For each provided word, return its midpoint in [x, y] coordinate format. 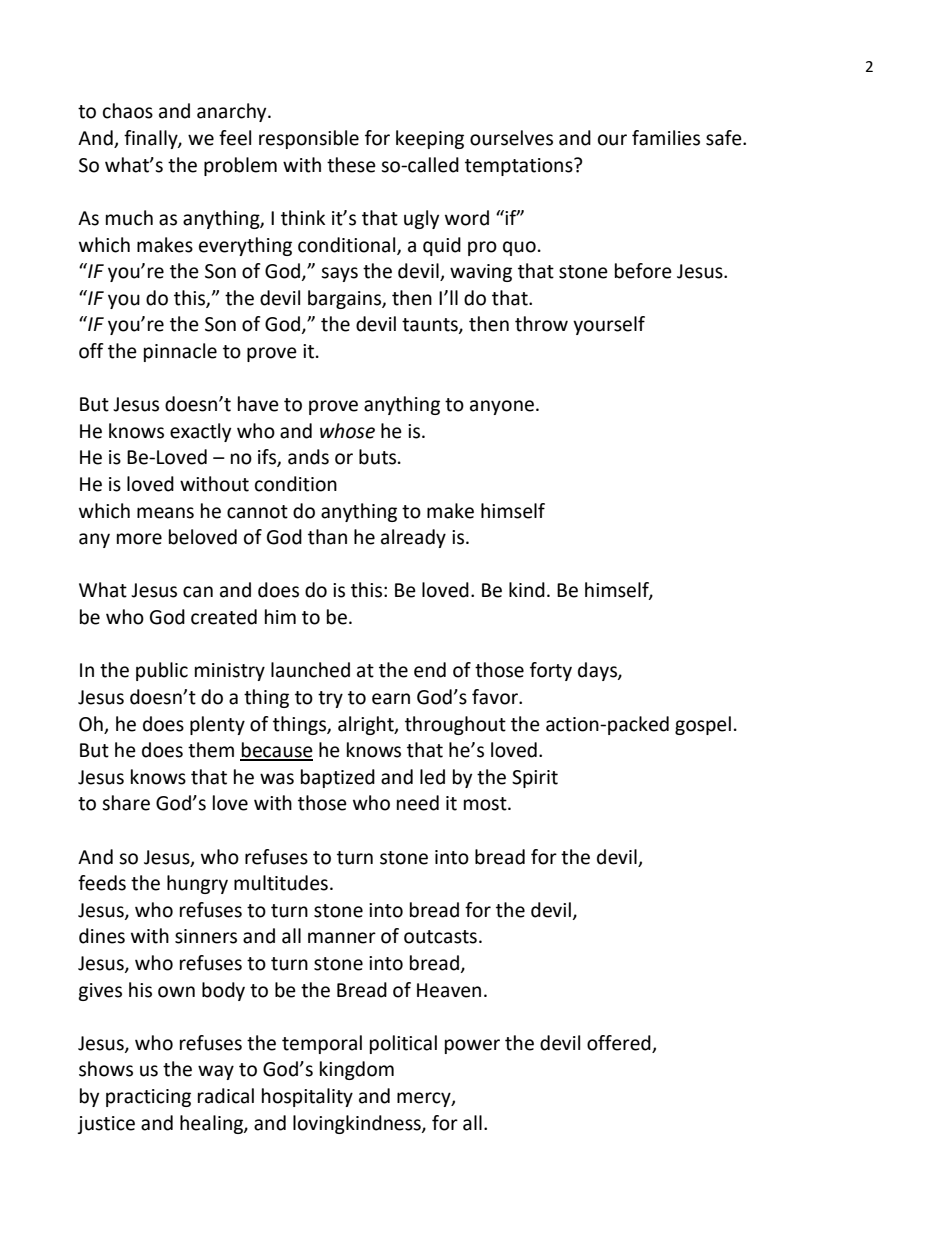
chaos [128, 111]
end [430, 670]
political [403, 1044]
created [224, 617]
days [598, 671]
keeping [430, 139]
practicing [148, 1098]
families [666, 138]
